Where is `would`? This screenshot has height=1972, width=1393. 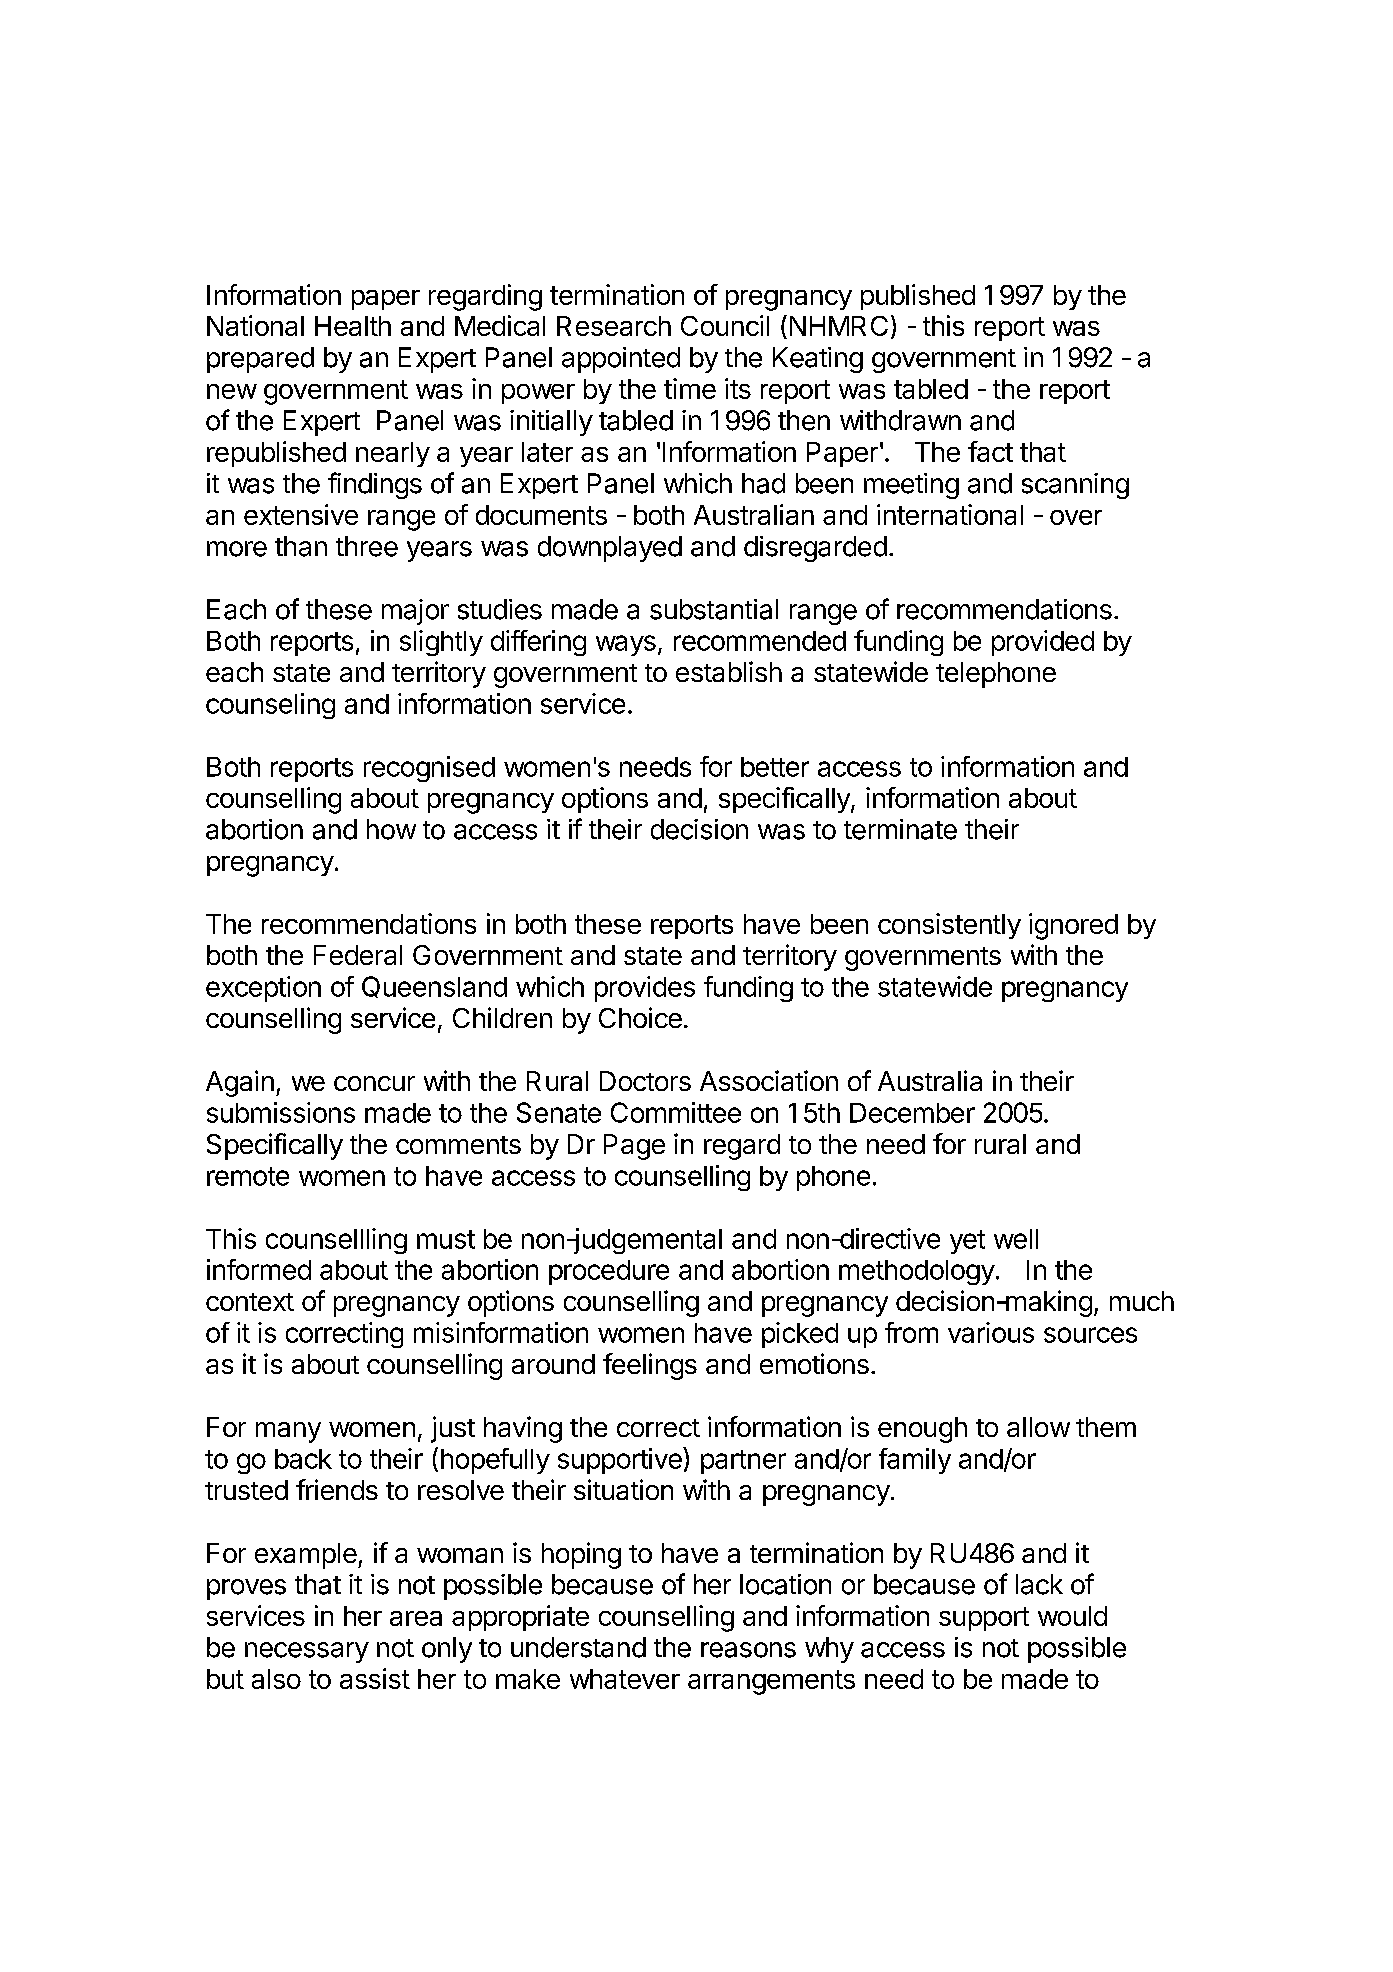 would is located at coordinates (1072, 1616).
